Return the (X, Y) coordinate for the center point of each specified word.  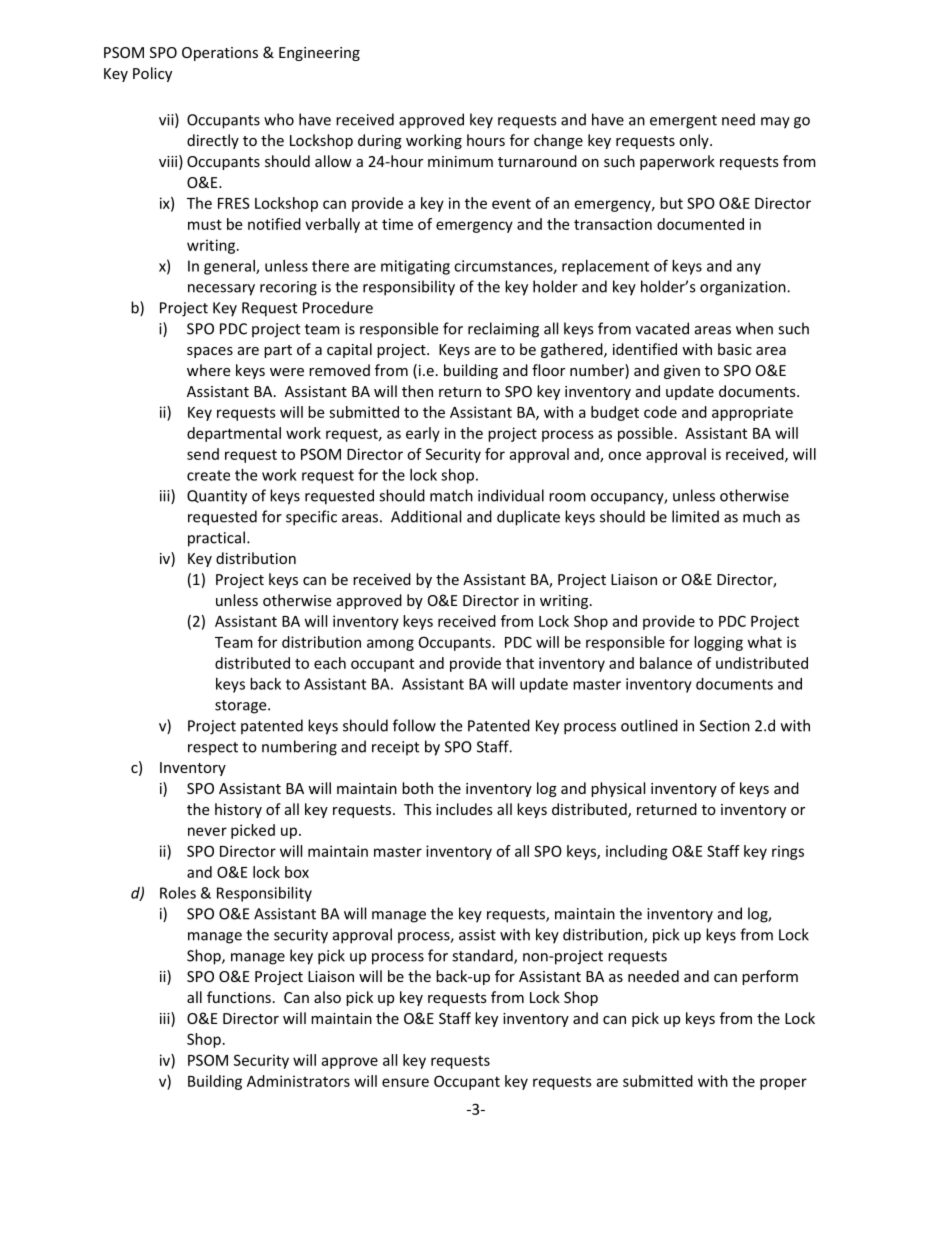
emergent (683, 122)
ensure (405, 1082)
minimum (460, 161)
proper (783, 1084)
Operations (220, 54)
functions (239, 997)
